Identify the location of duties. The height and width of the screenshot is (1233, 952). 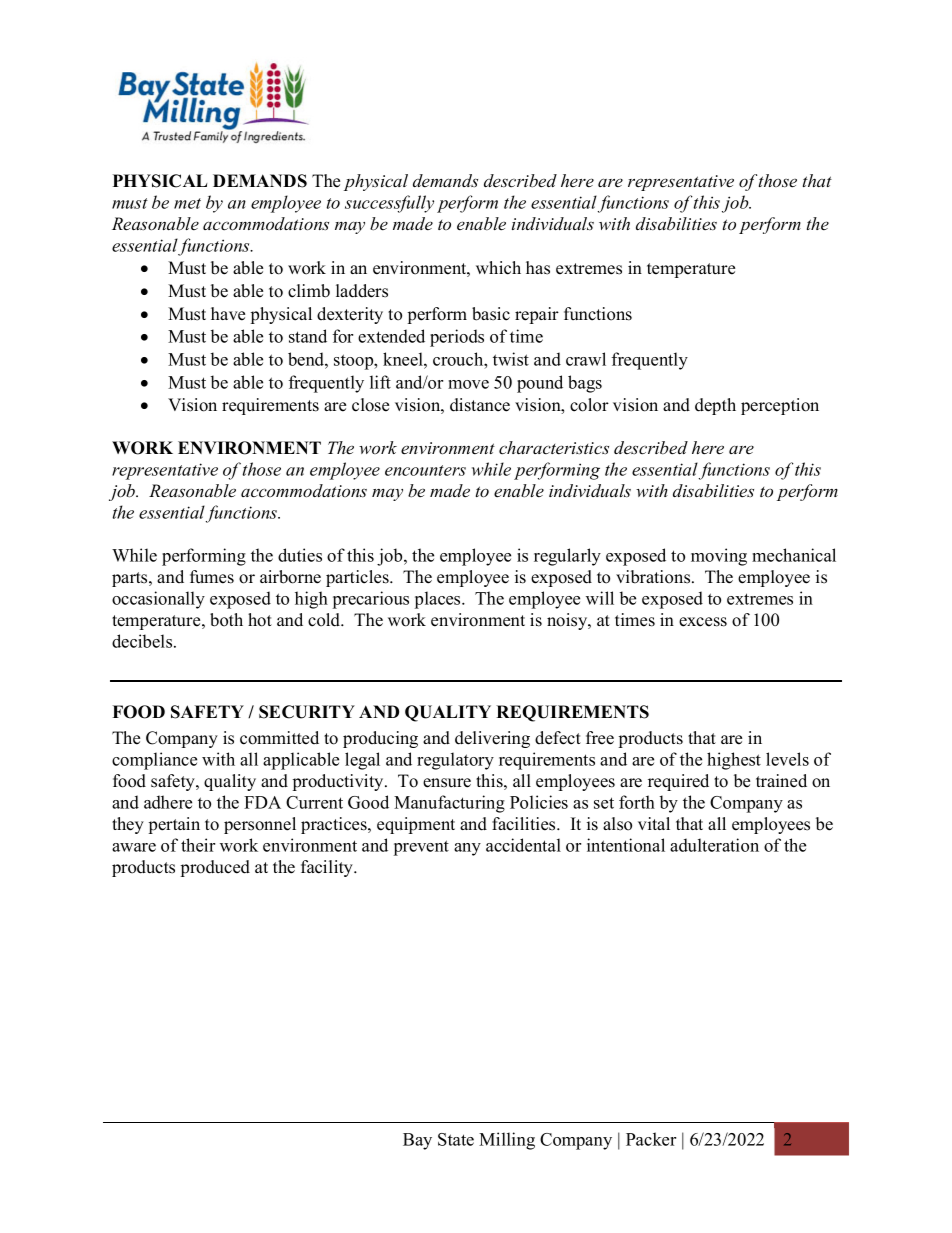
(300, 555).
